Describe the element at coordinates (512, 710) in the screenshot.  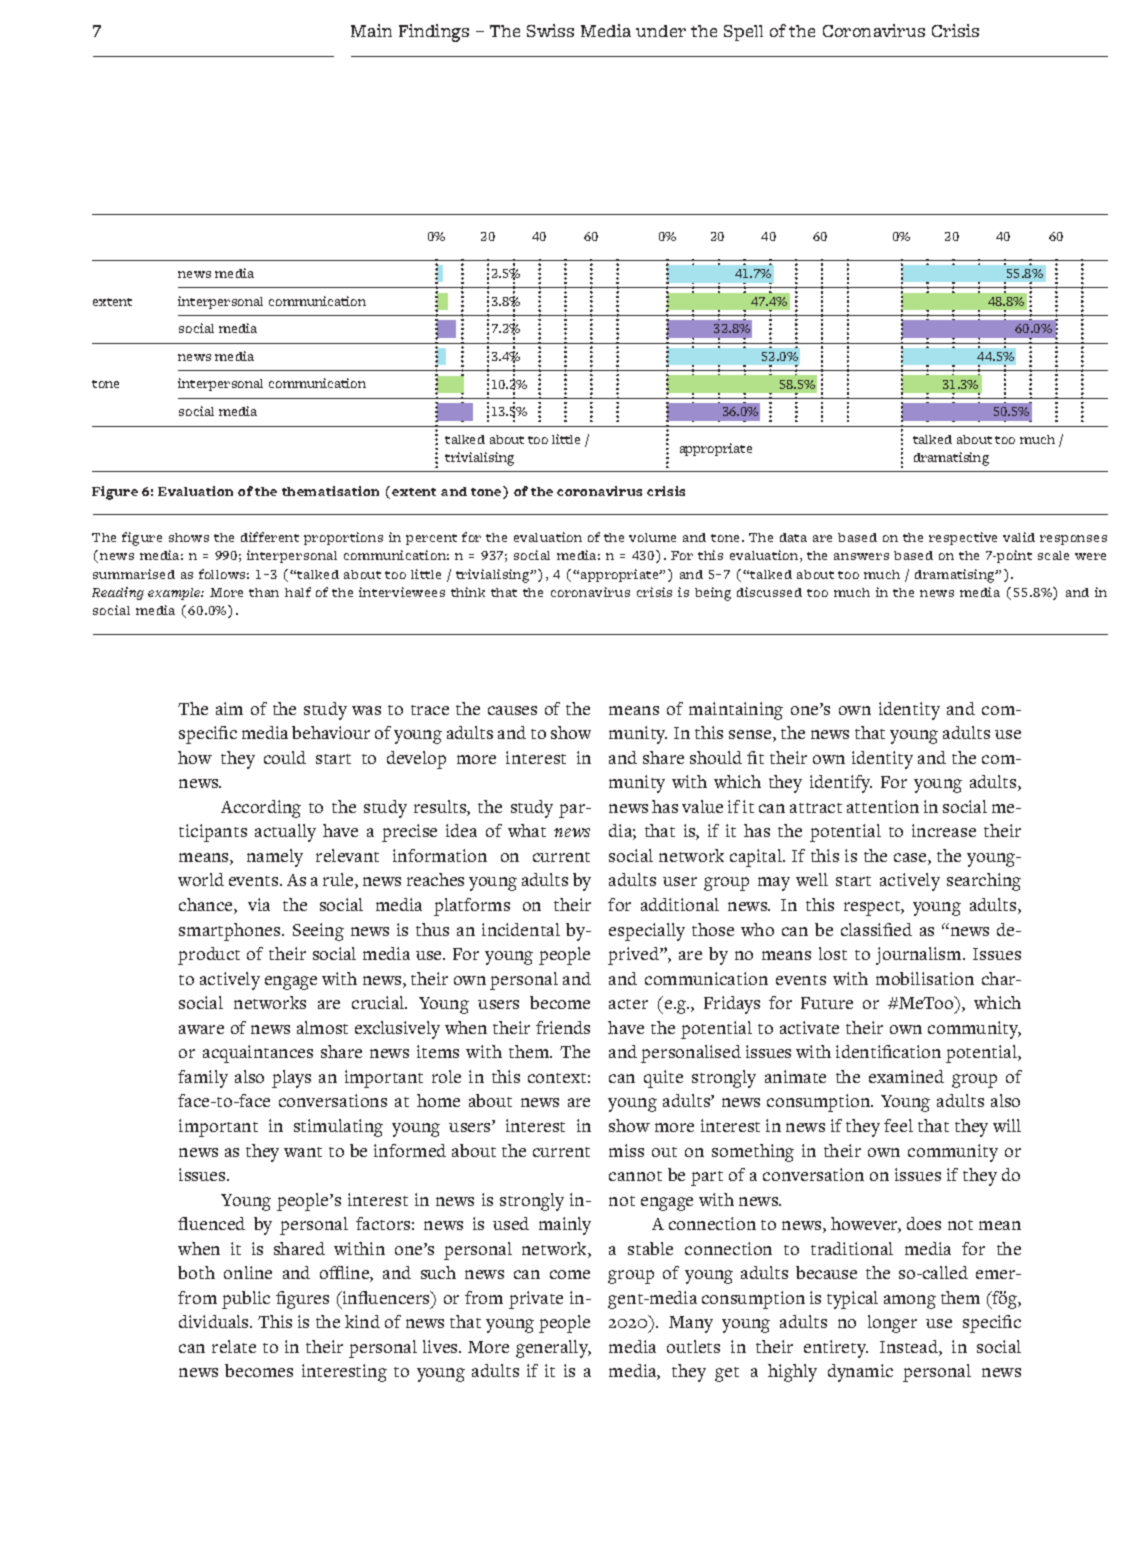
I see `causes` at that location.
